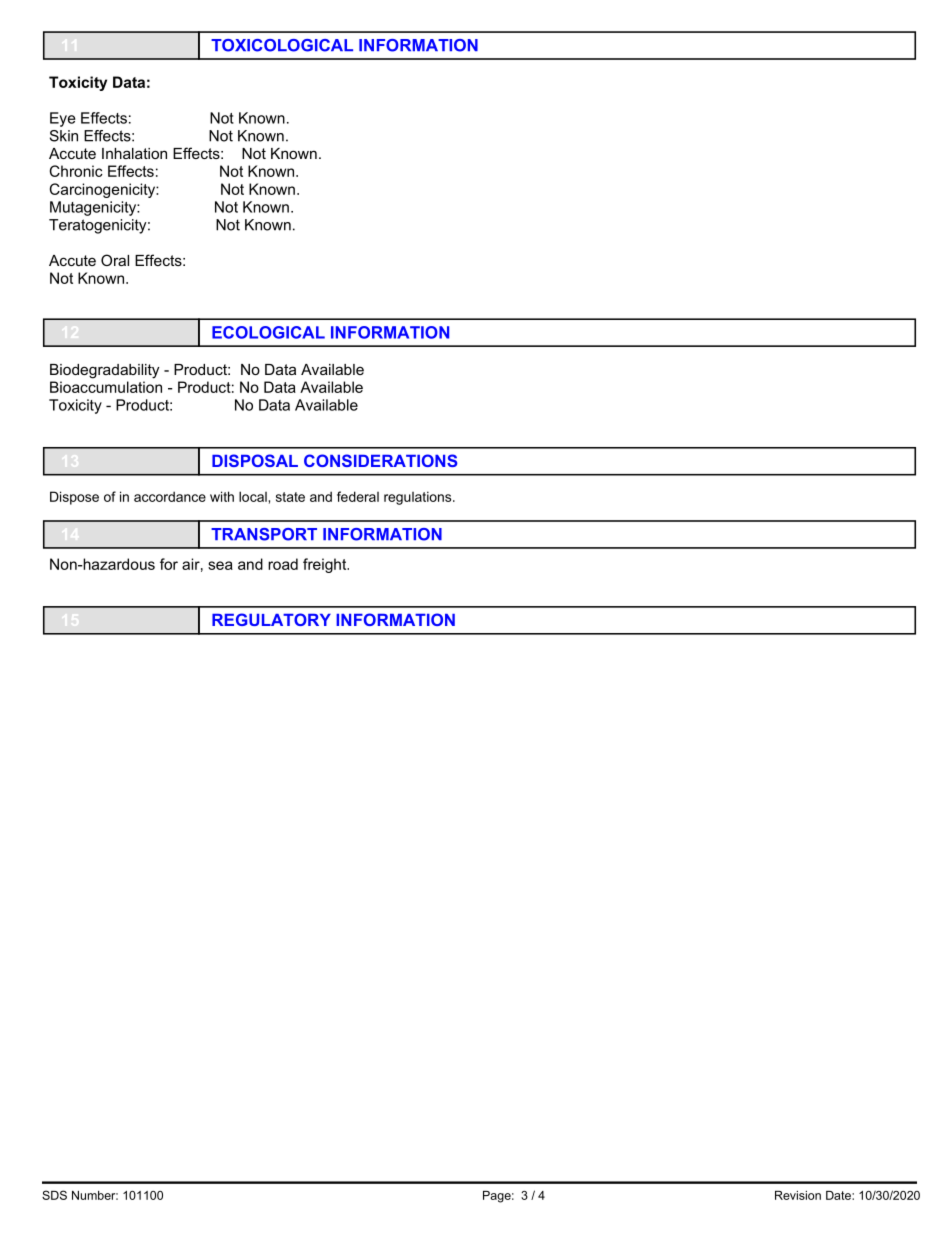  Describe the element at coordinates (419, 498) in the screenshot. I see `regulations` at that location.
